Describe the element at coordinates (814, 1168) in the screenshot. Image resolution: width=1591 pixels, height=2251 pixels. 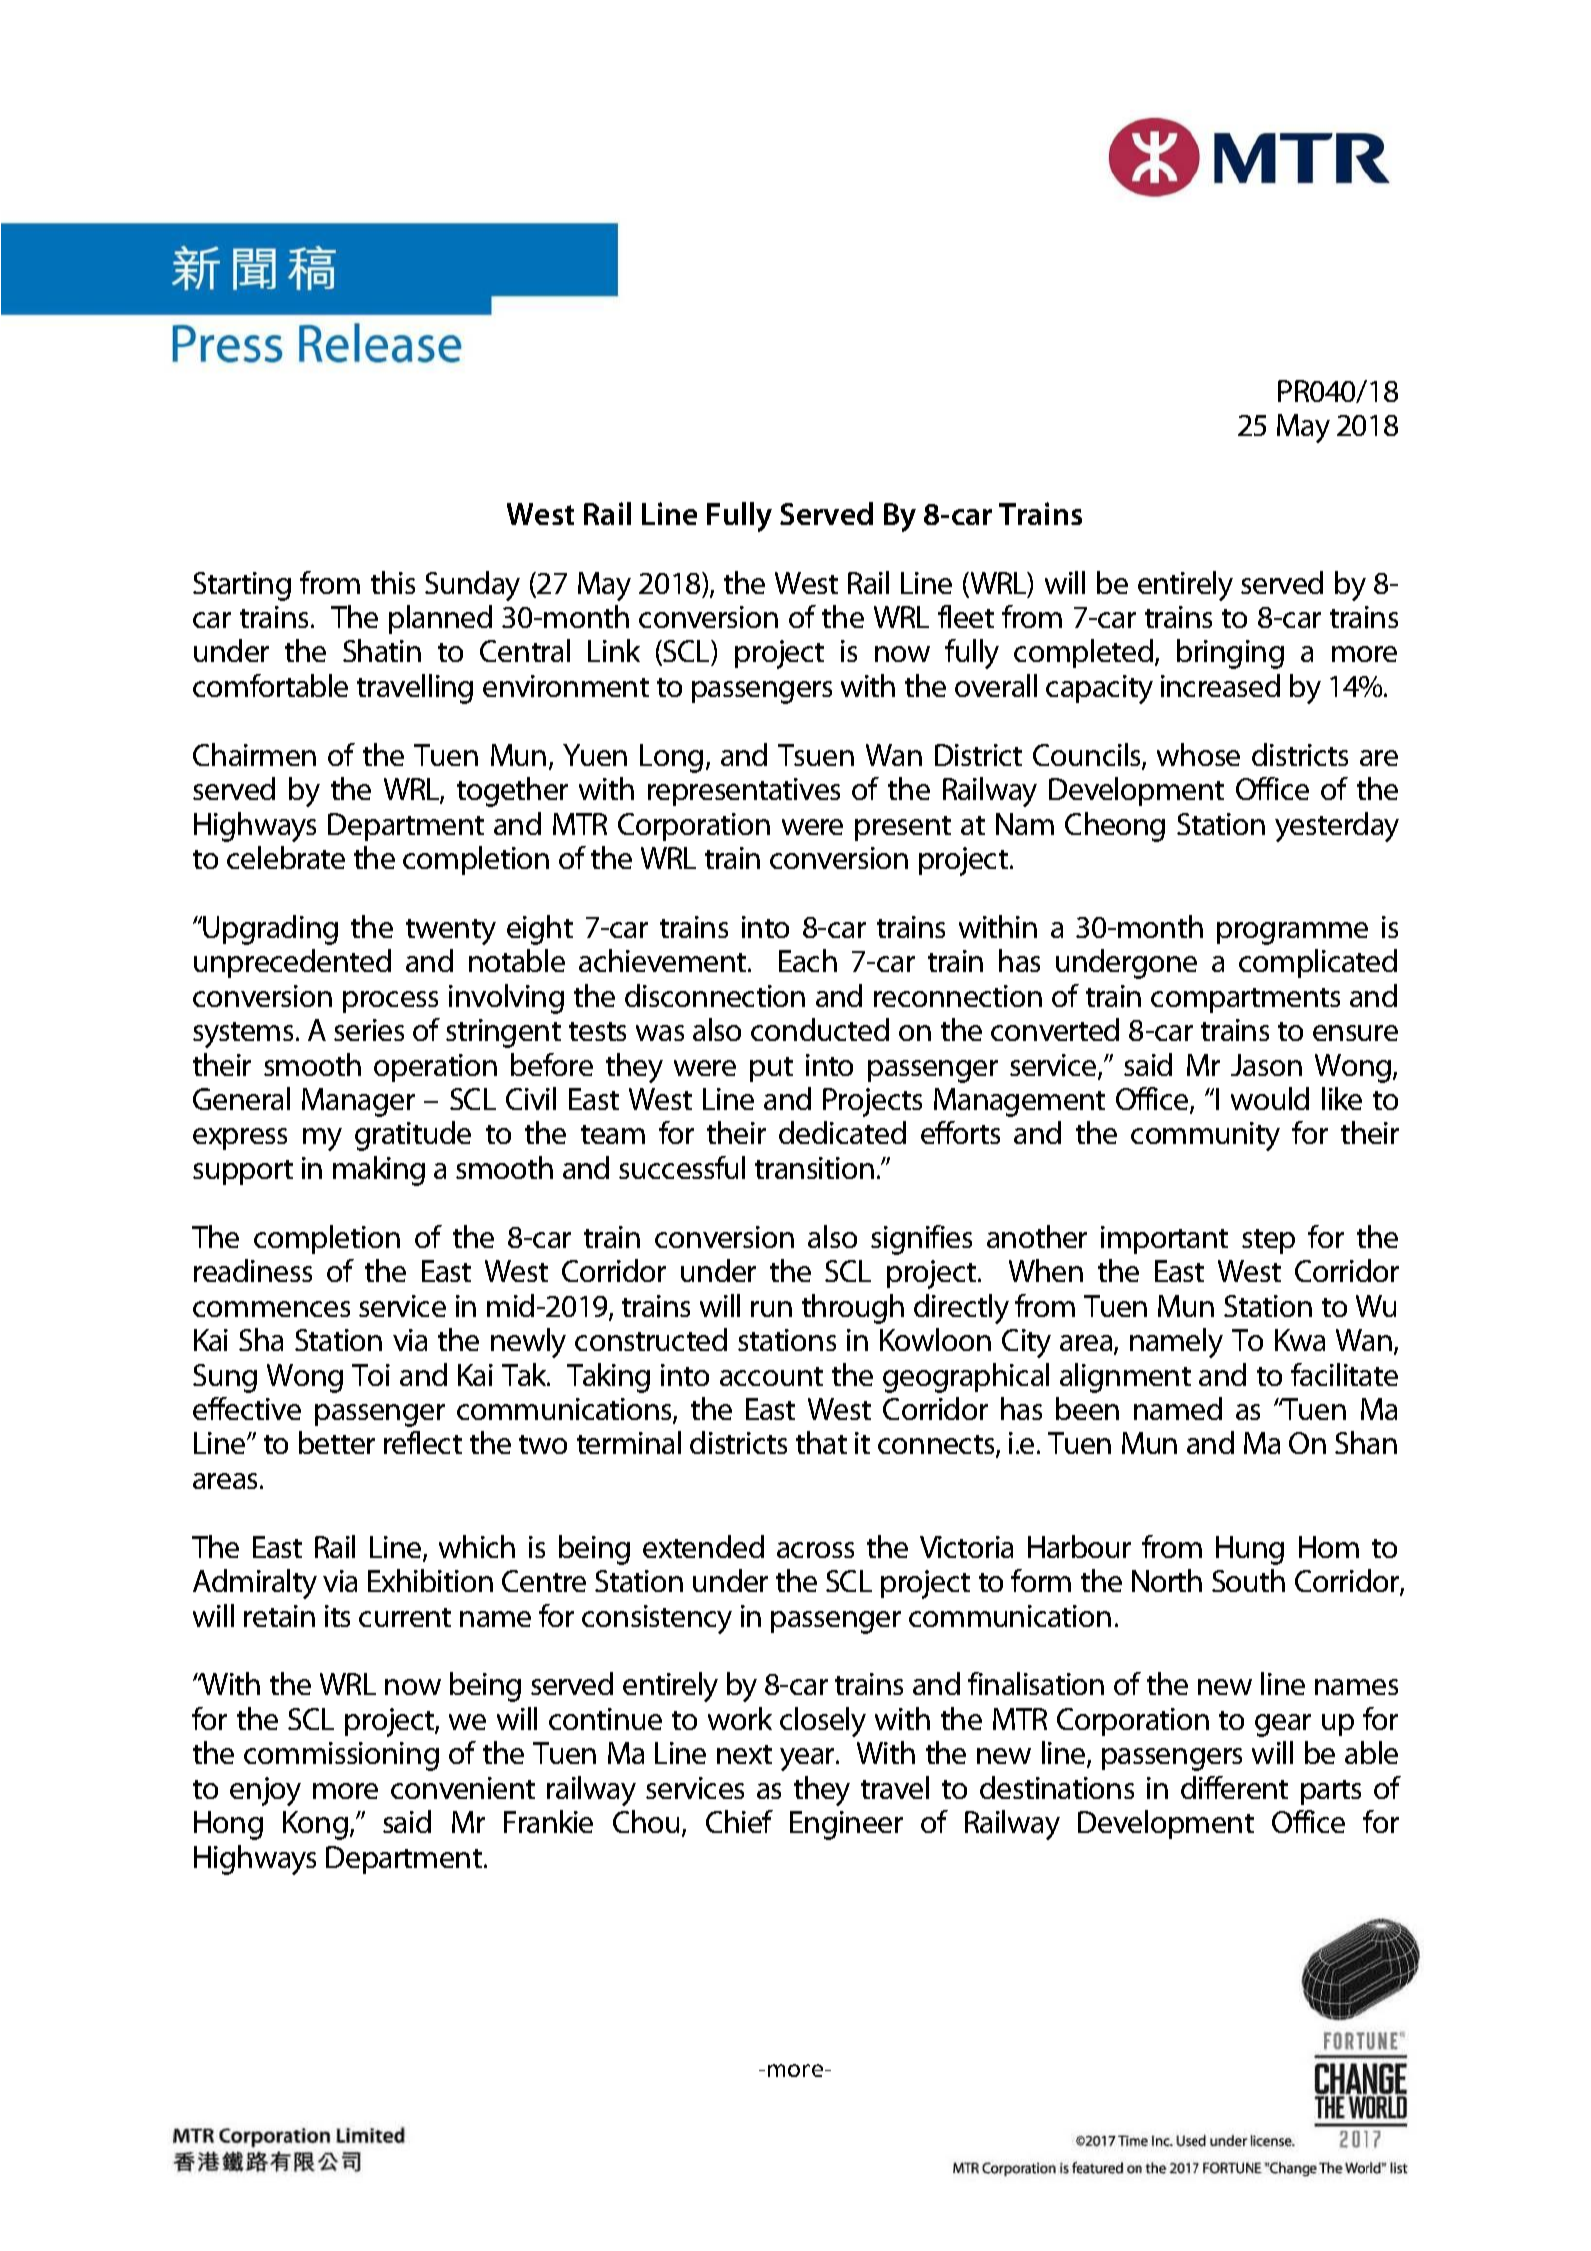
I see `transition` at that location.
